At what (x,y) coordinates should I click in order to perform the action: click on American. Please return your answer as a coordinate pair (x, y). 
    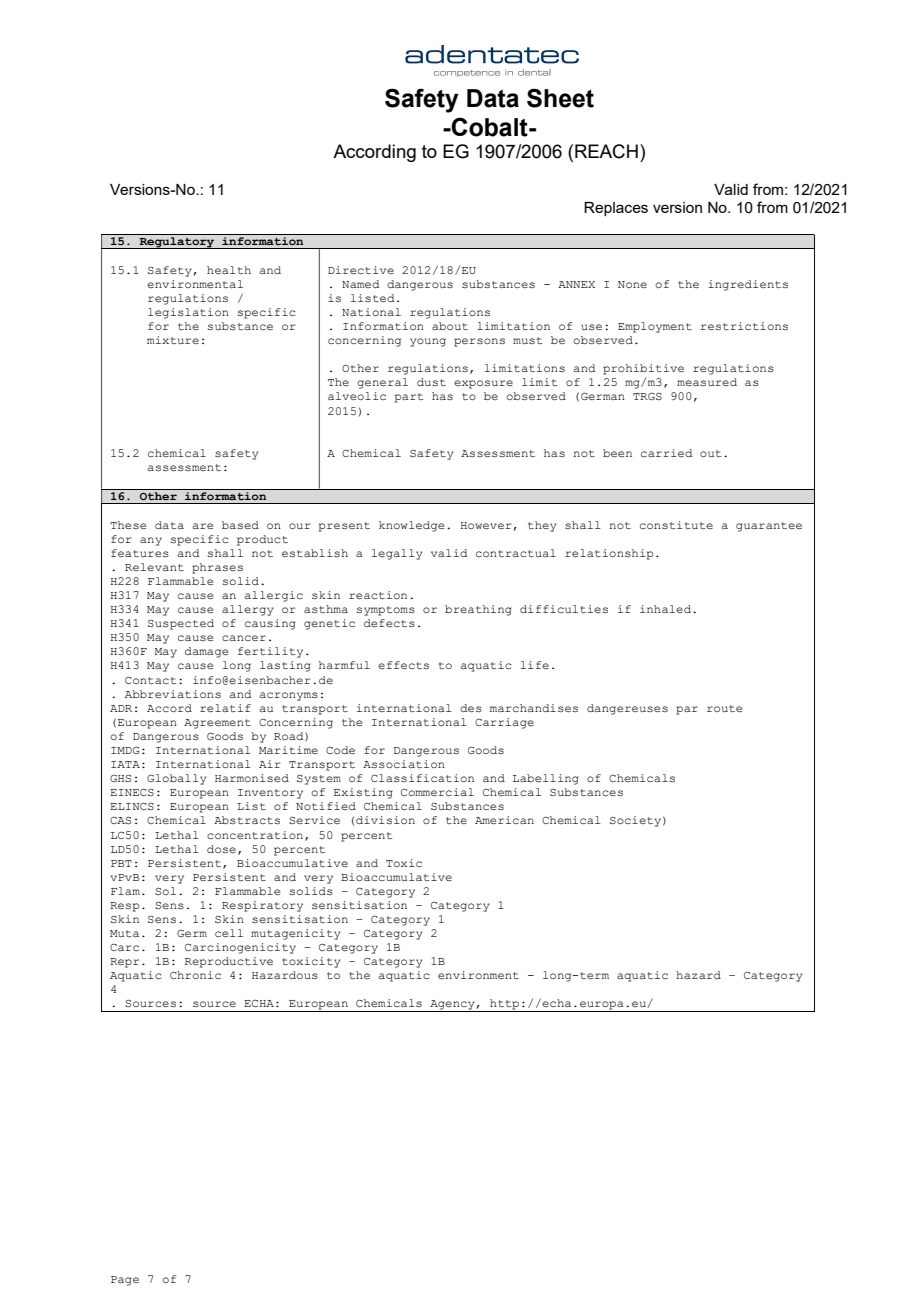
    Looking at the image, I should click on (504, 820).
